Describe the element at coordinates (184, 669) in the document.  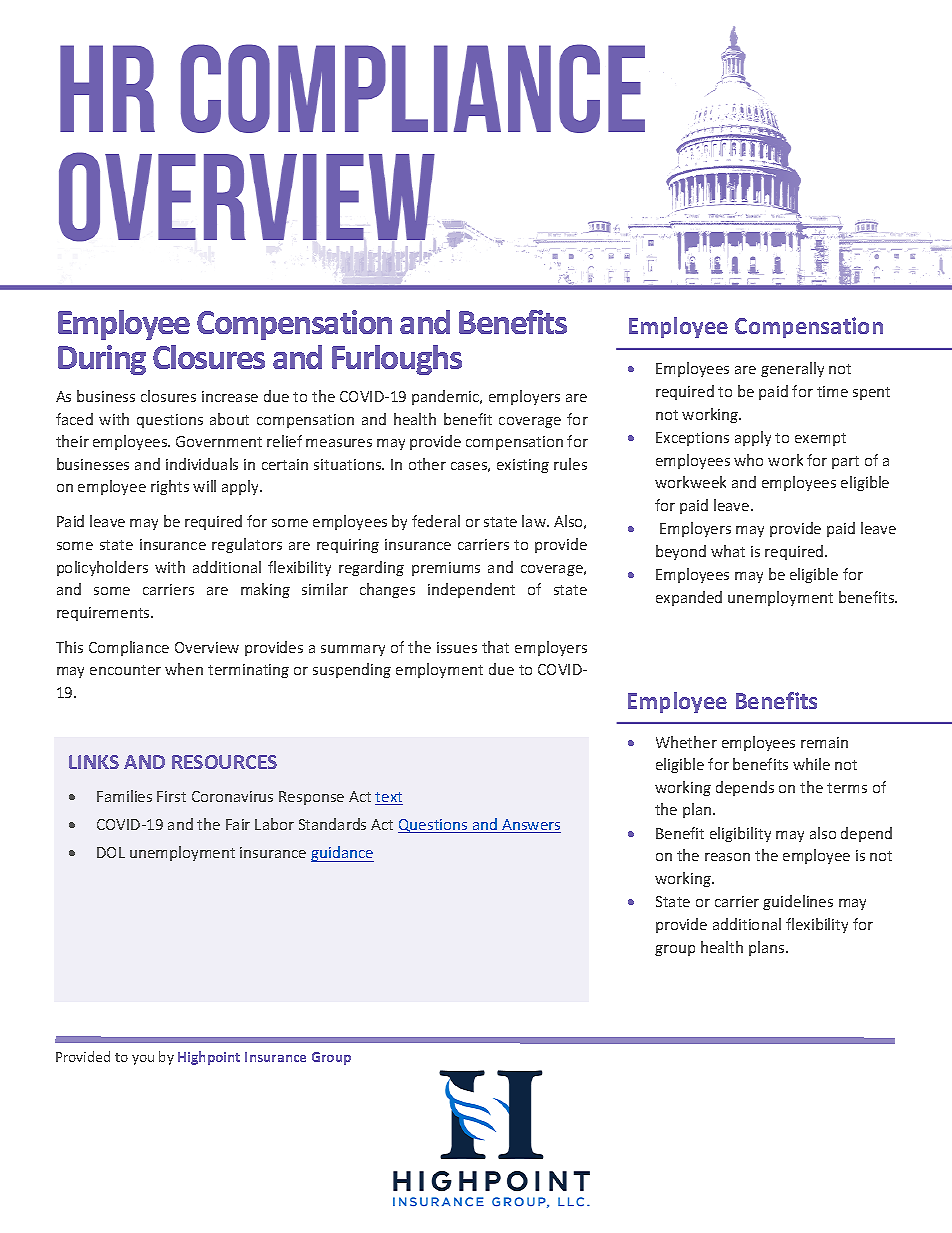
I see `when` at that location.
